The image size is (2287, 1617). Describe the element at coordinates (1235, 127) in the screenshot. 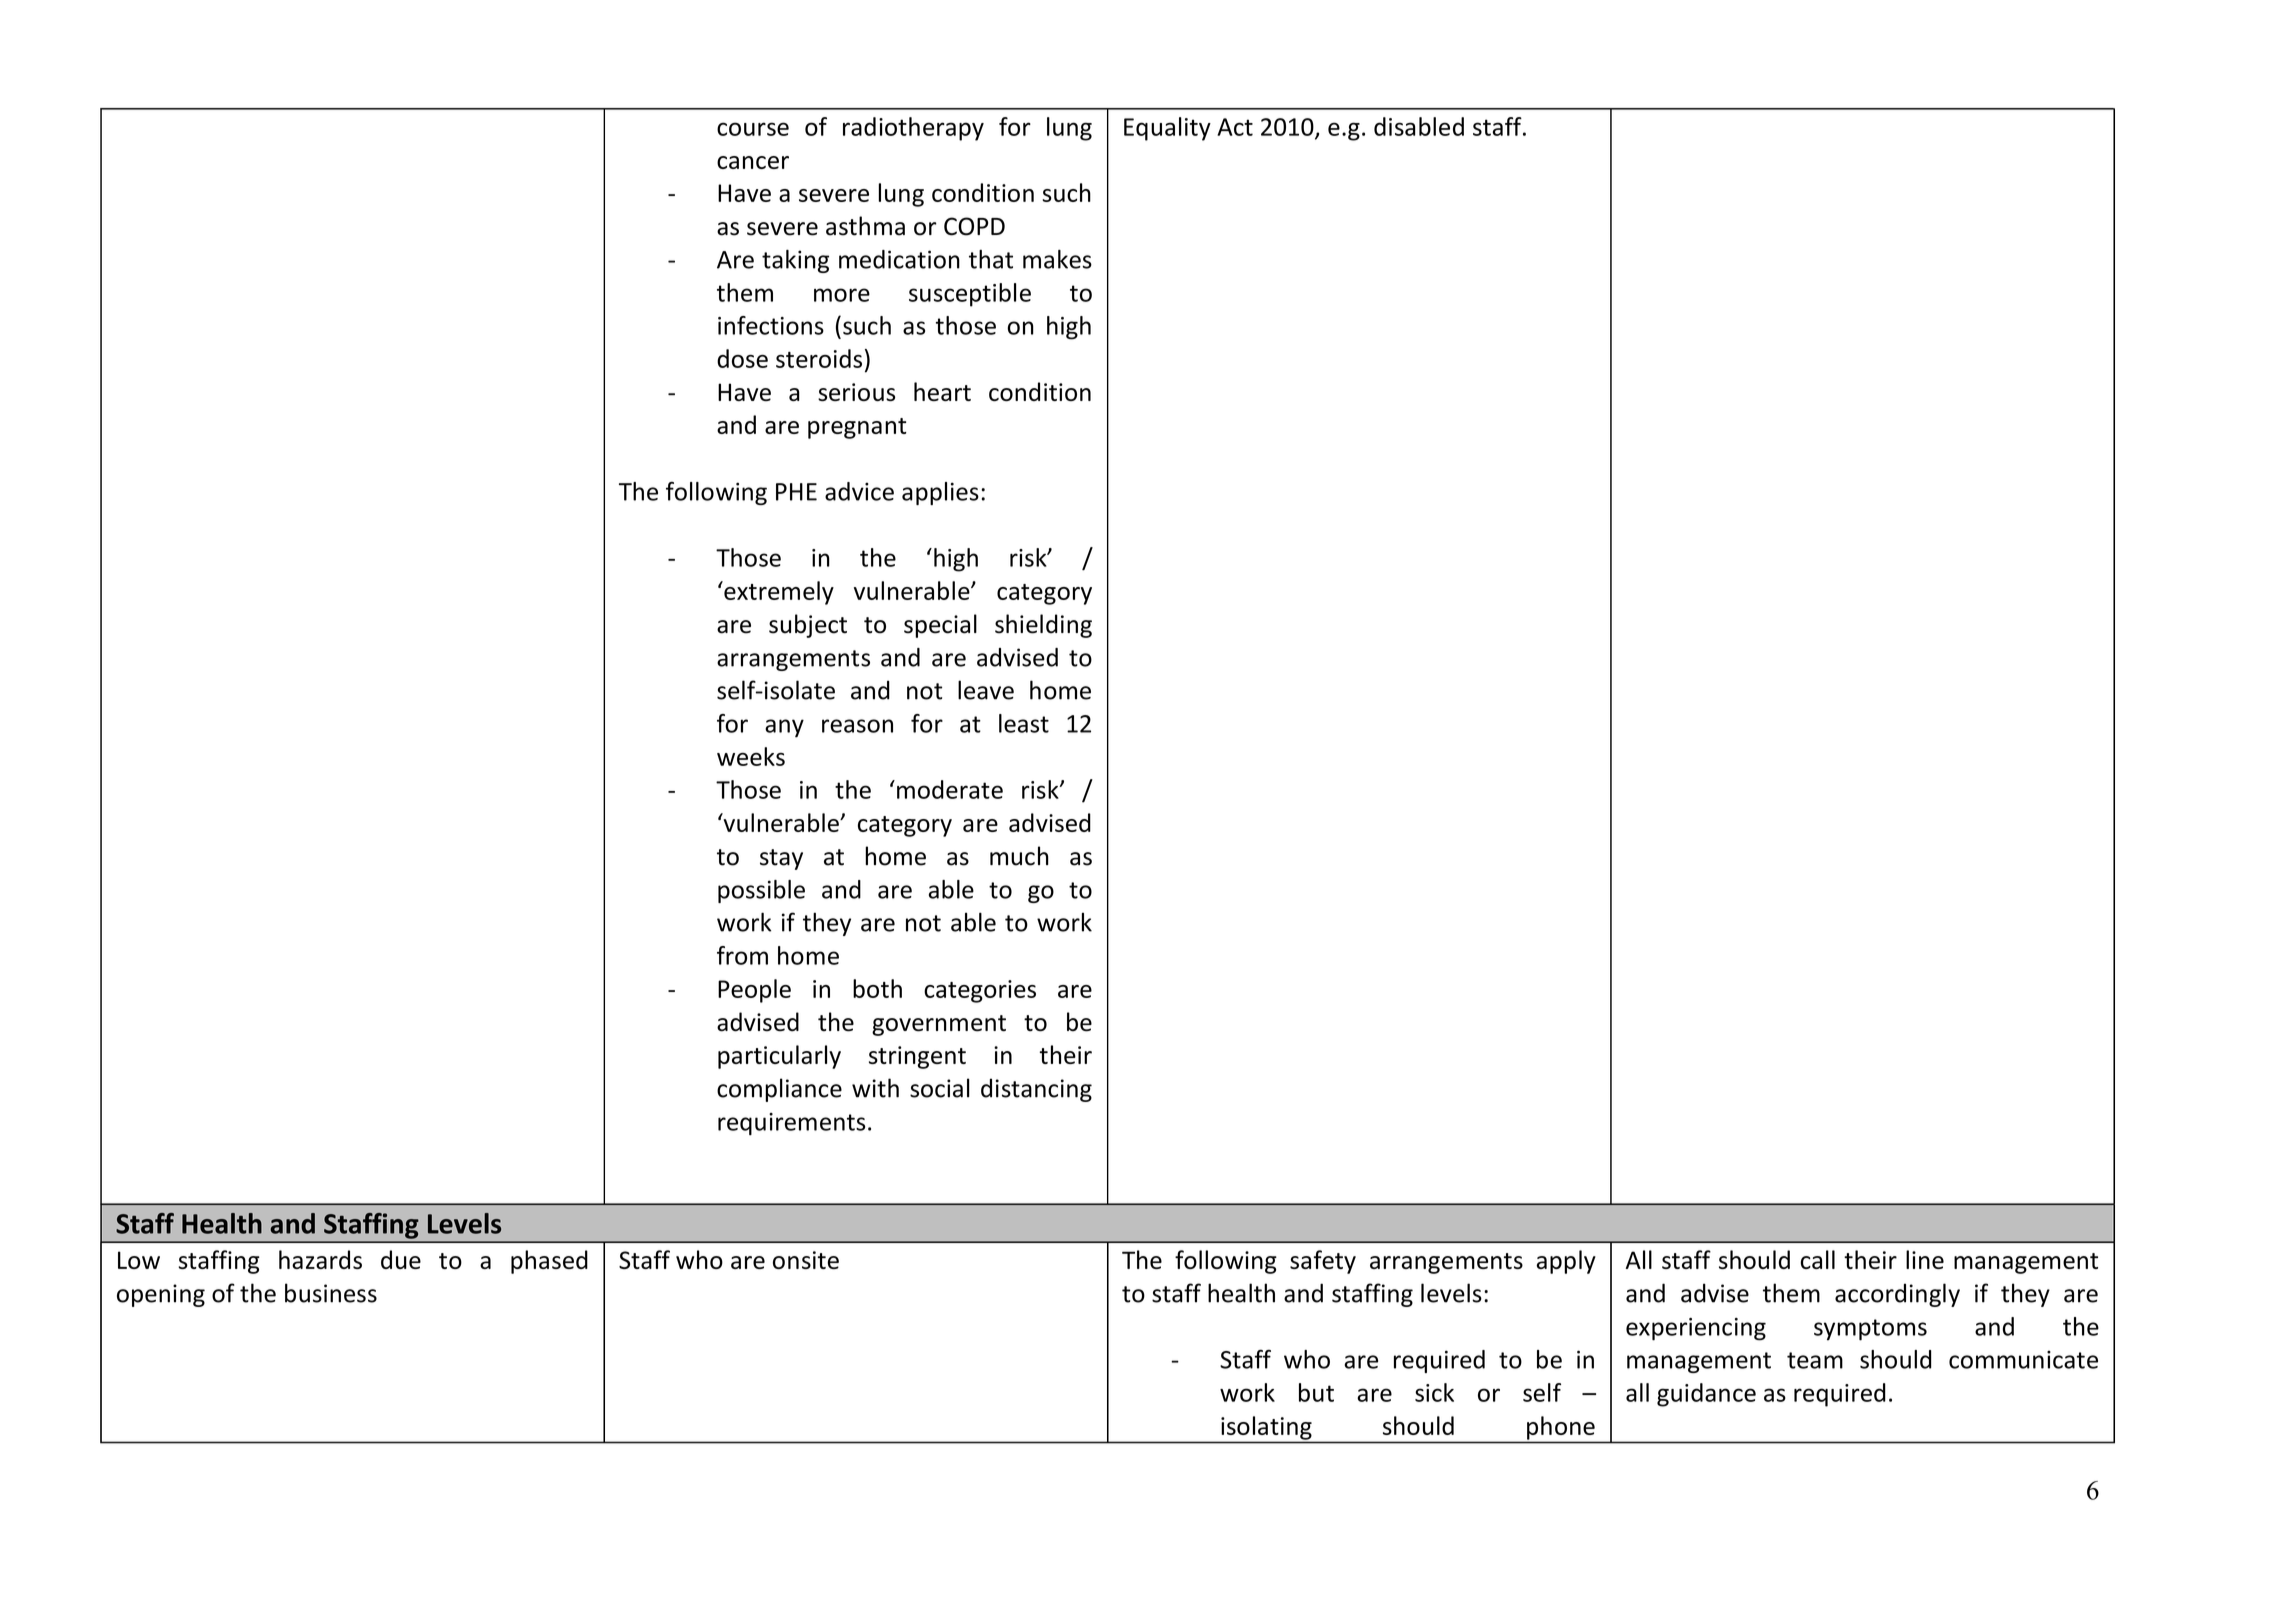

I see `Act` at that location.
